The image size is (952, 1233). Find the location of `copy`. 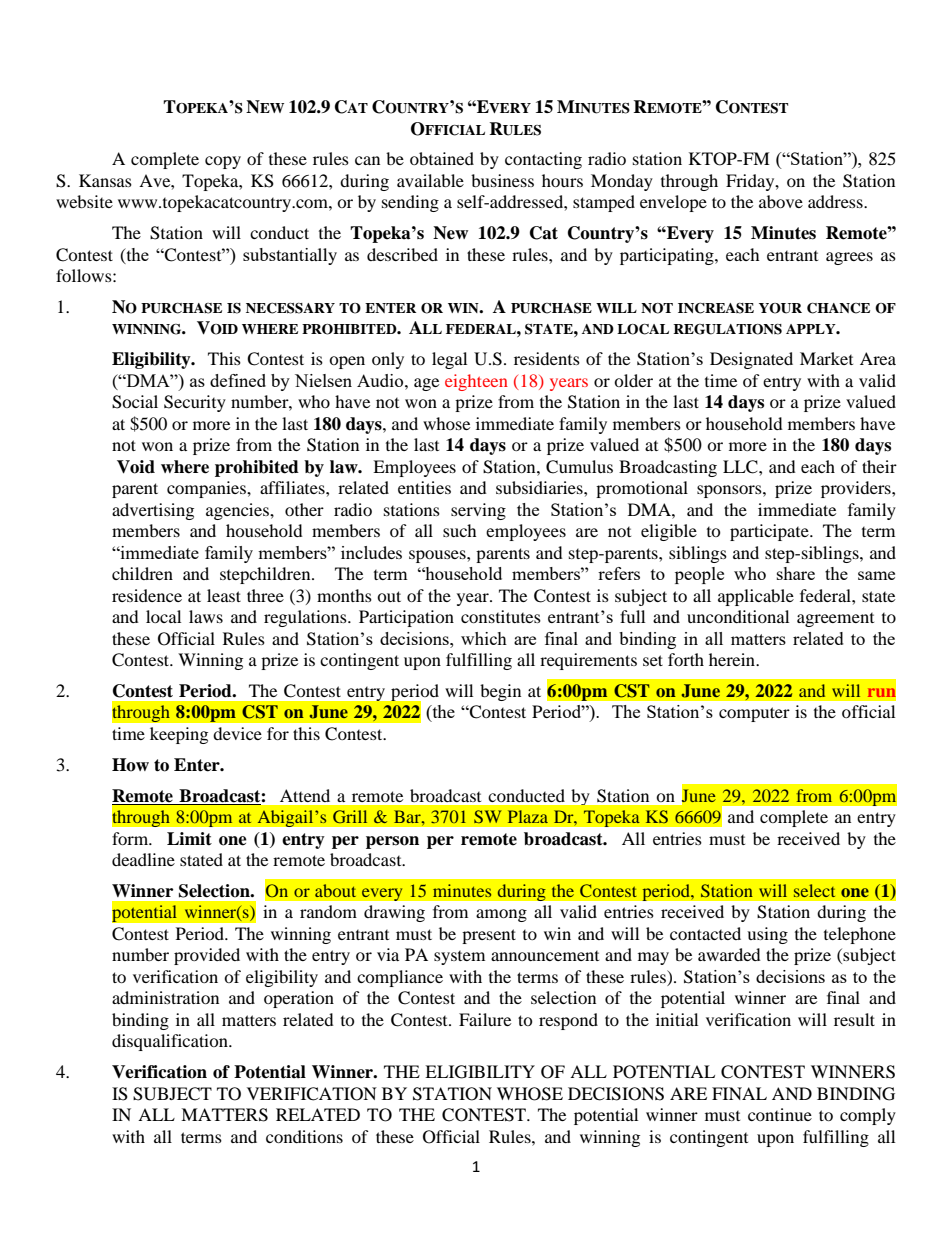

copy is located at coordinates (223, 162).
